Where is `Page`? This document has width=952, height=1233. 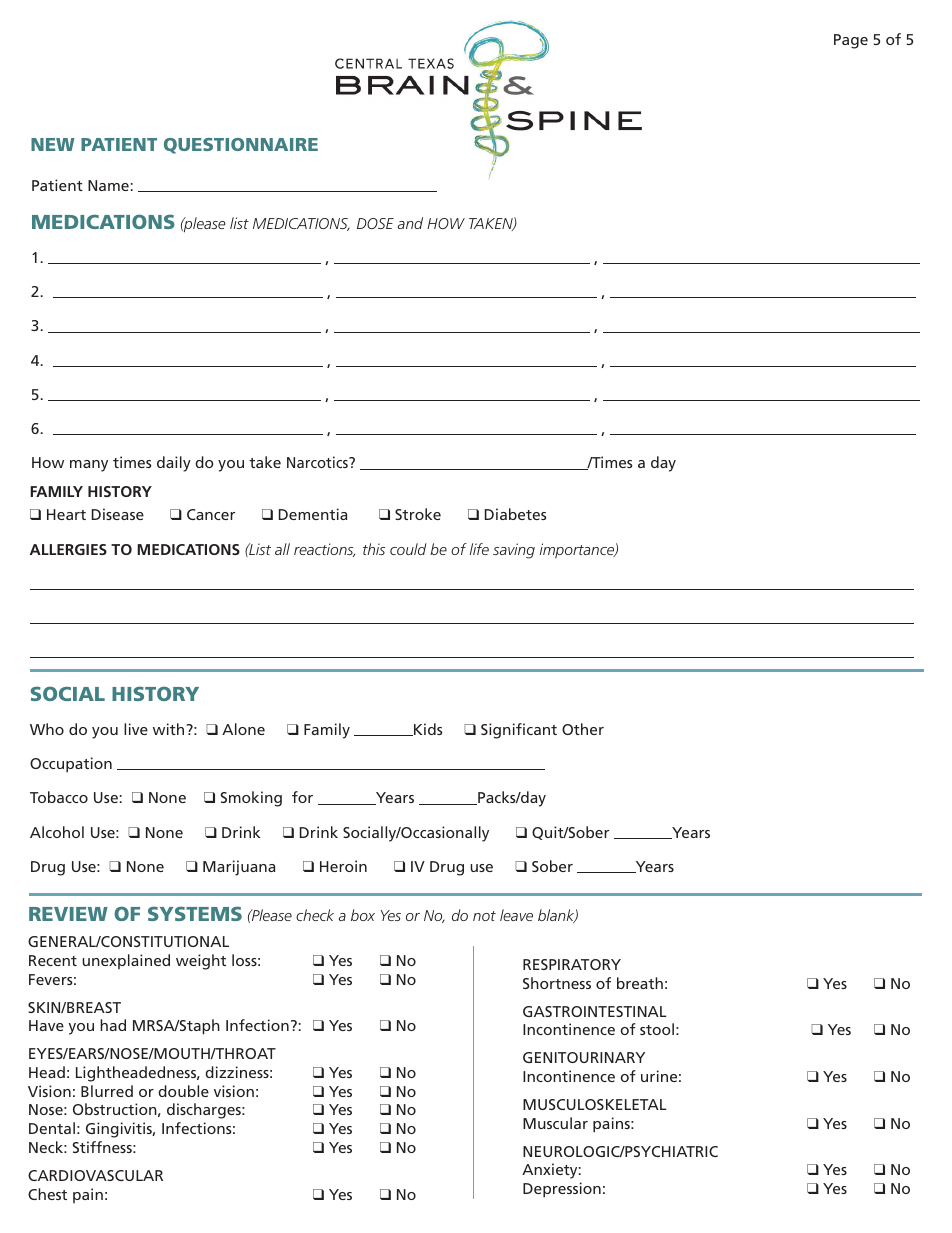
Page is located at coordinates (851, 41).
